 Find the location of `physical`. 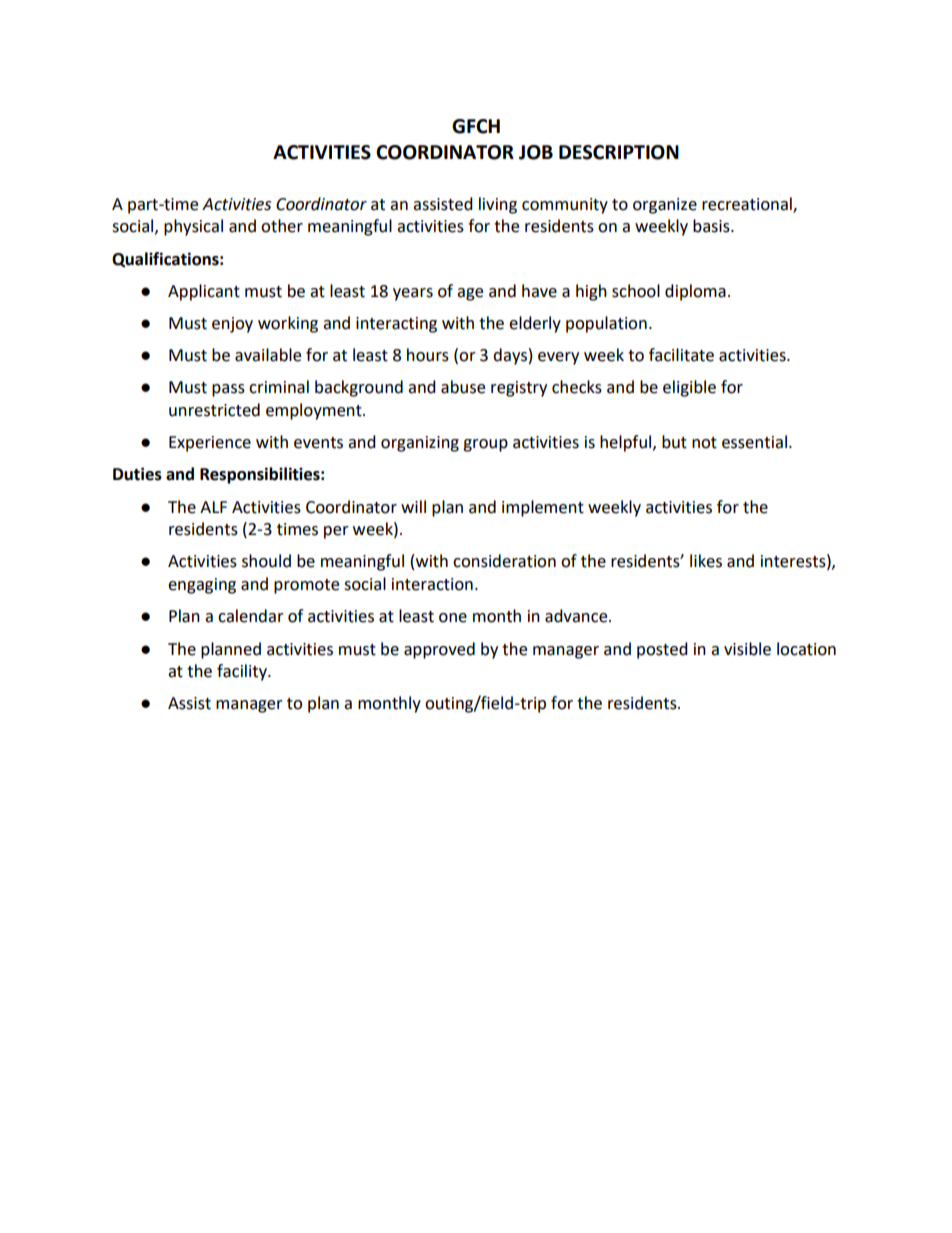

physical is located at coordinates (193, 227).
